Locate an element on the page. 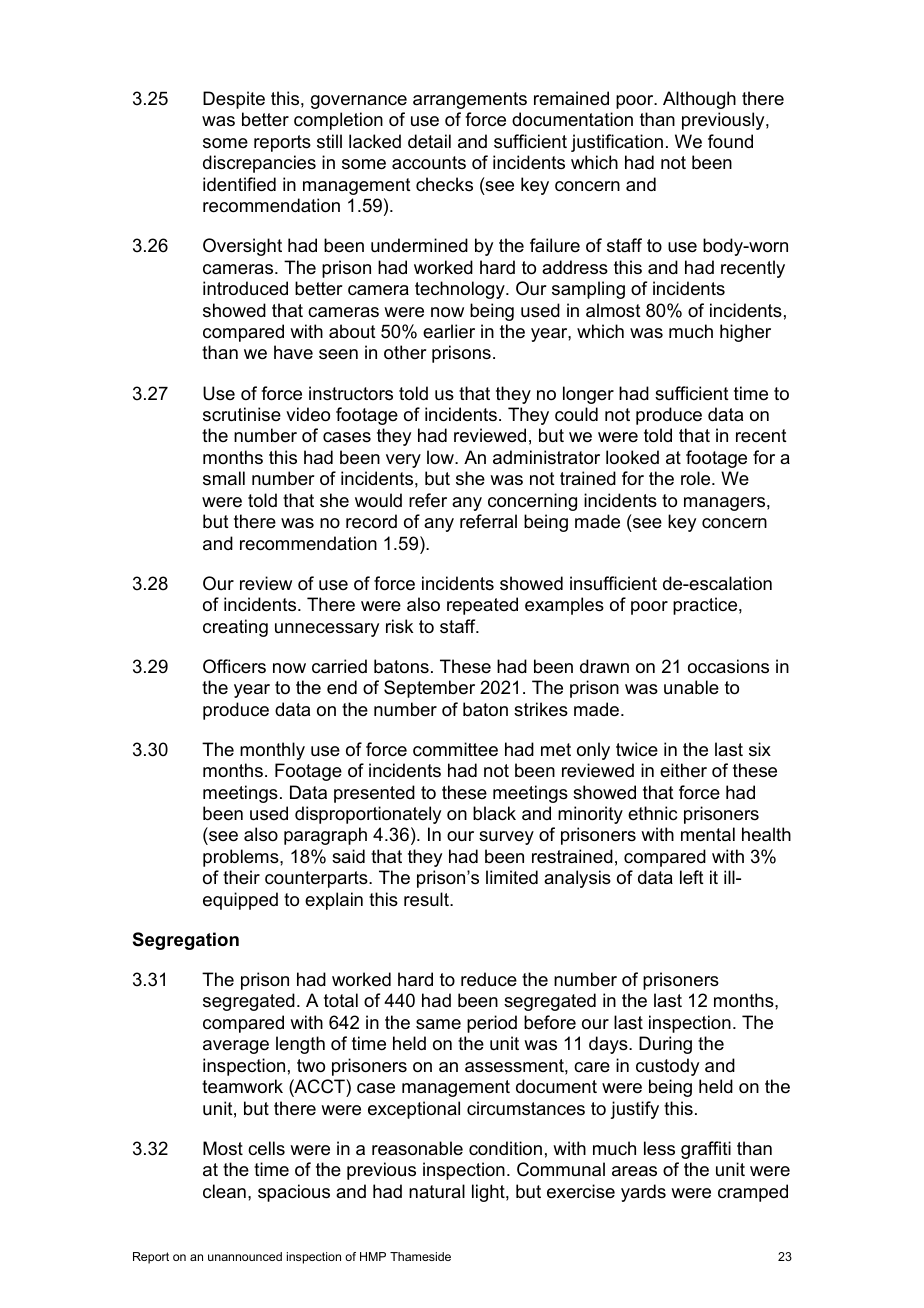 The image size is (924, 1308). Segregation is located at coordinates (186, 941).
